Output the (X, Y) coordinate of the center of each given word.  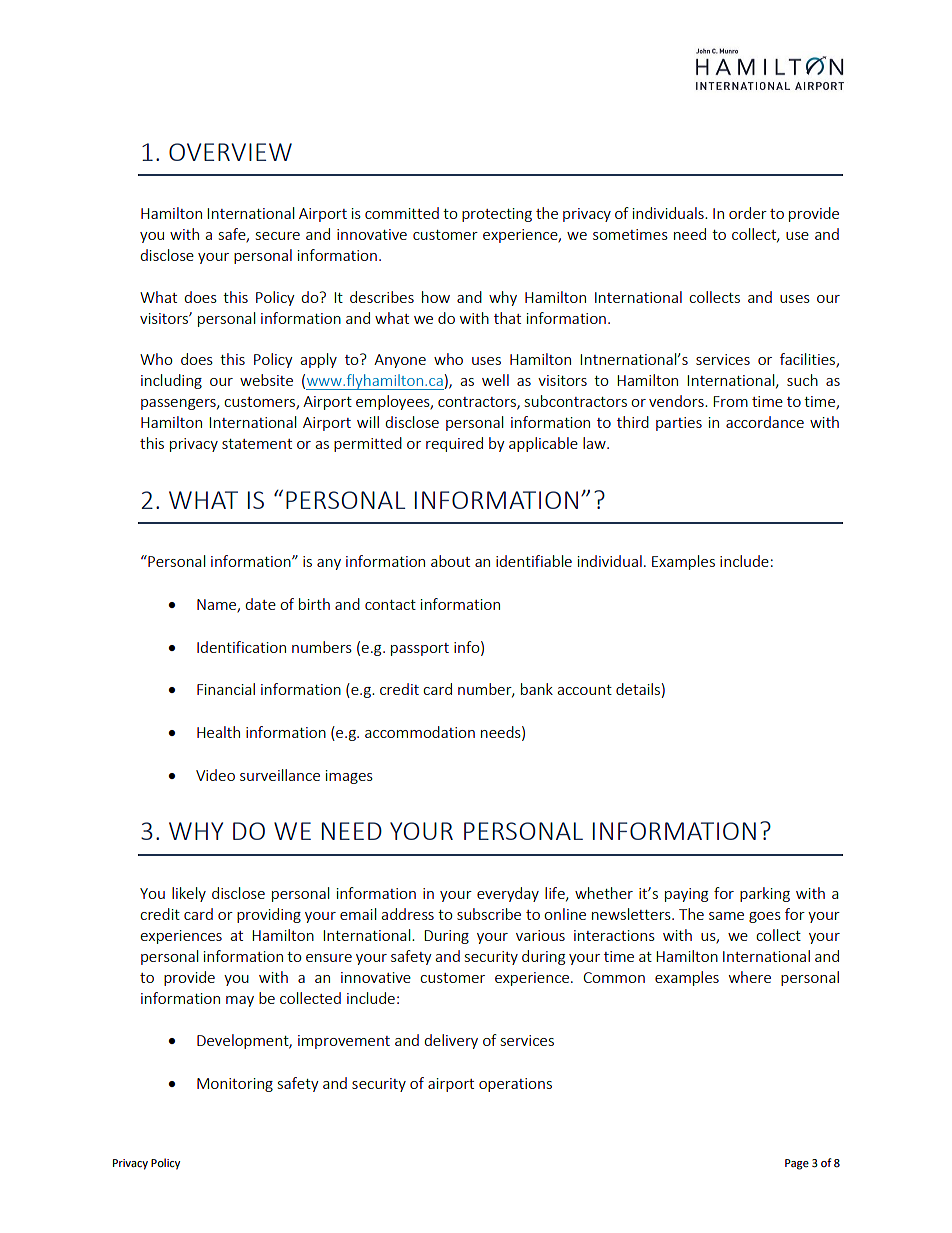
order (748, 213)
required (454, 444)
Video (215, 775)
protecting (497, 215)
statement (257, 444)
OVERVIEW (230, 152)
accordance (765, 422)
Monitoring (235, 1085)
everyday (508, 894)
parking (765, 894)
